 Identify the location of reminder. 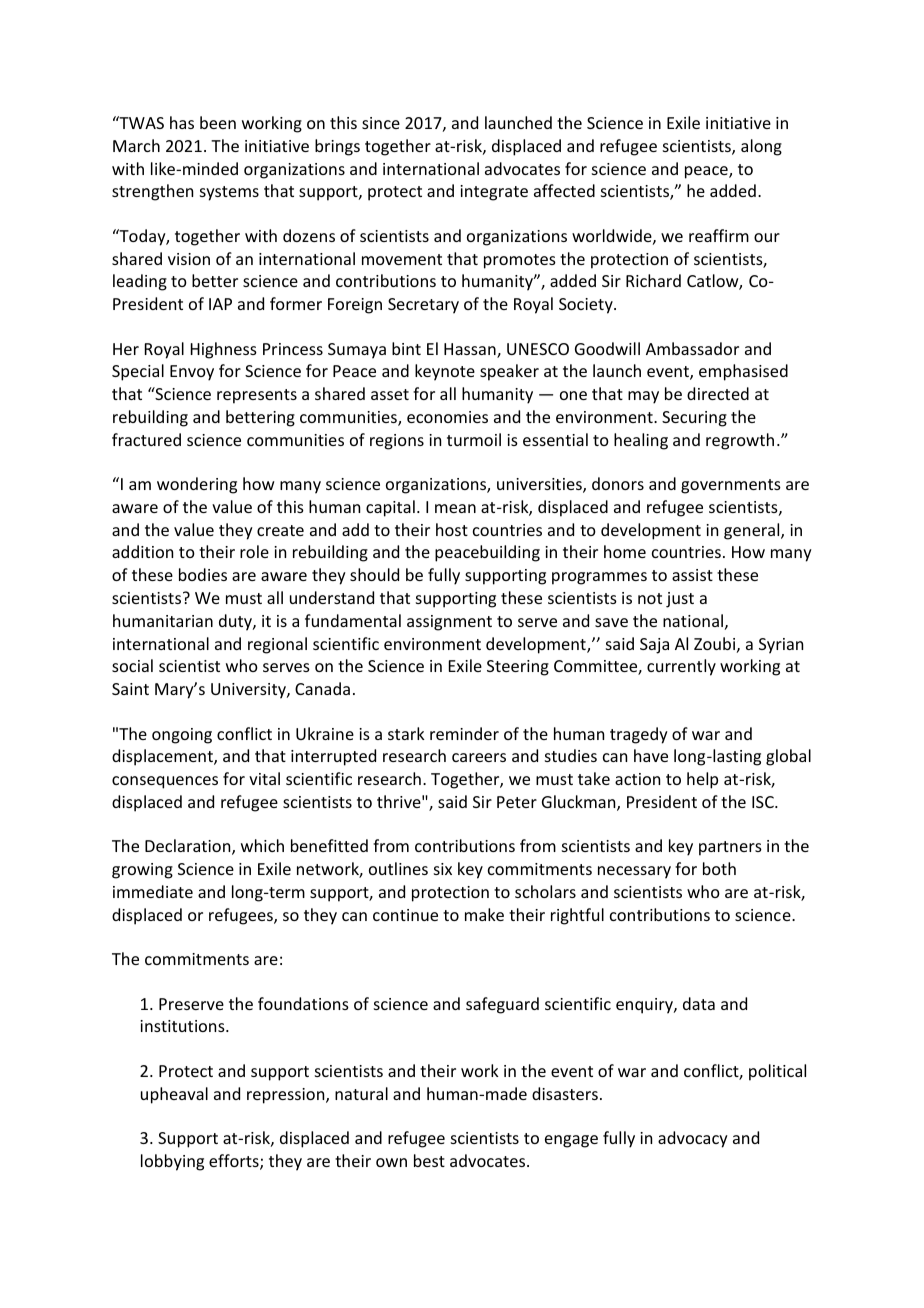
(464, 733).
